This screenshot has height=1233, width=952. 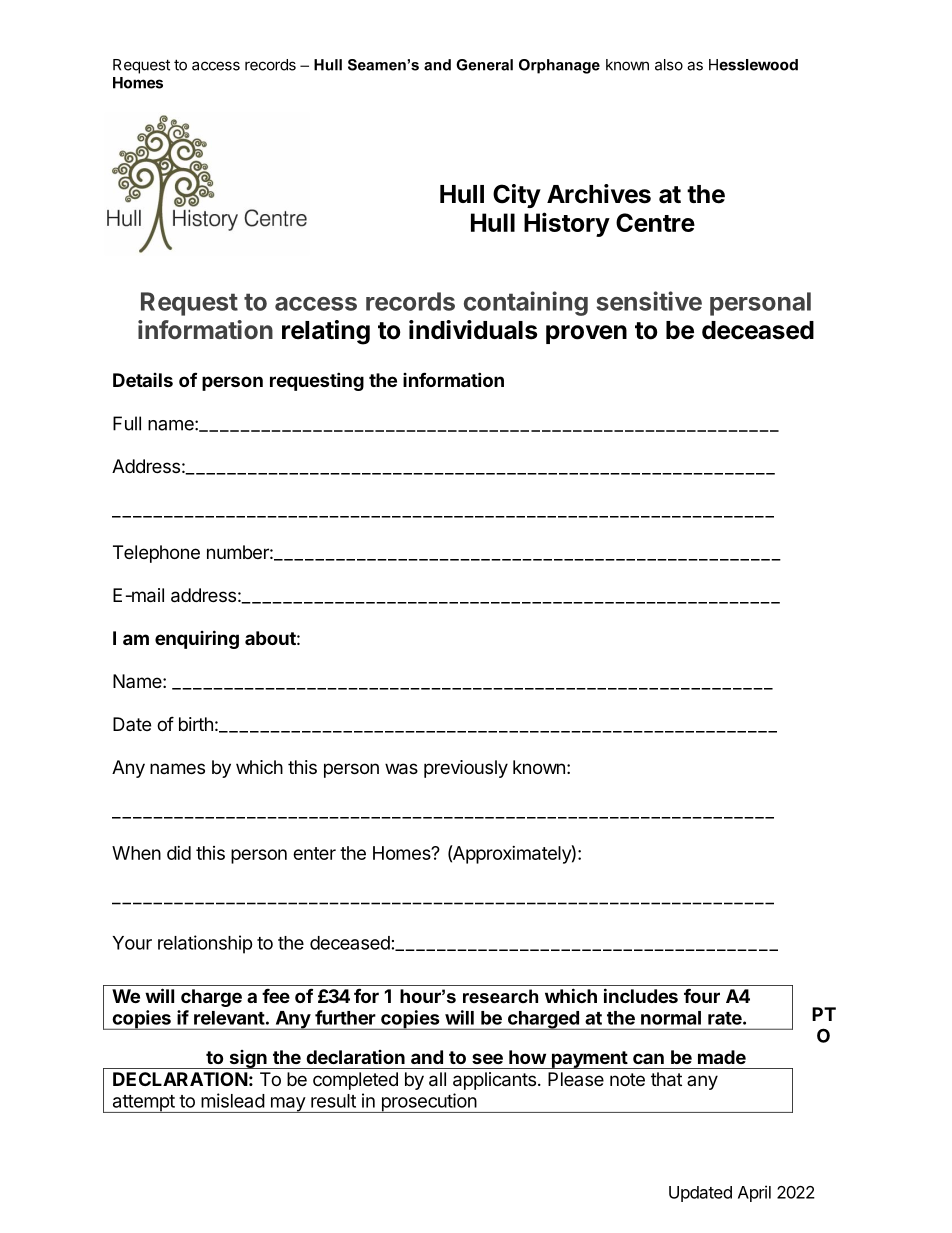 What do you see at coordinates (428, 1103) in the screenshot?
I see `prosecution` at bounding box center [428, 1103].
